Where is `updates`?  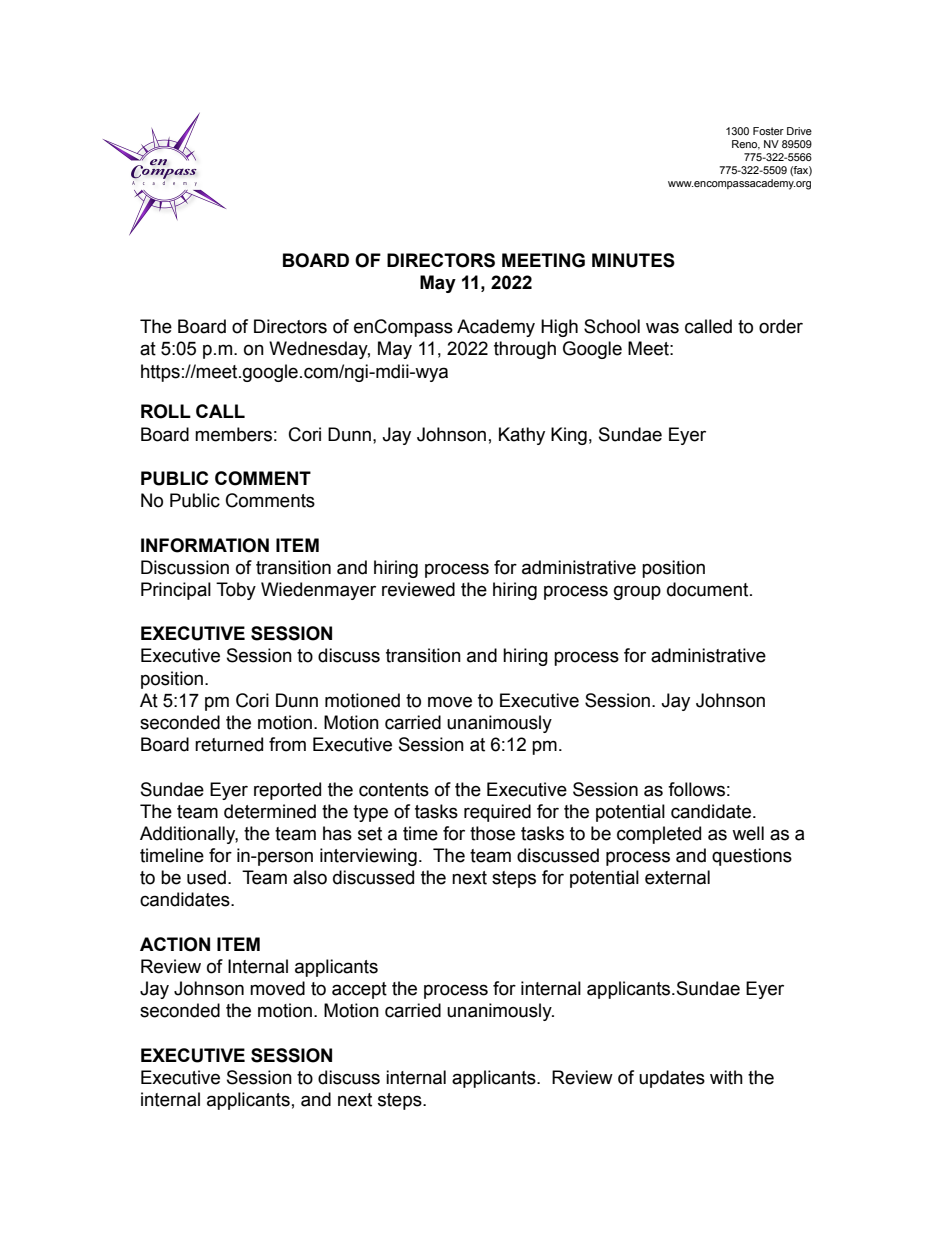 updates is located at coordinates (672, 1079).
